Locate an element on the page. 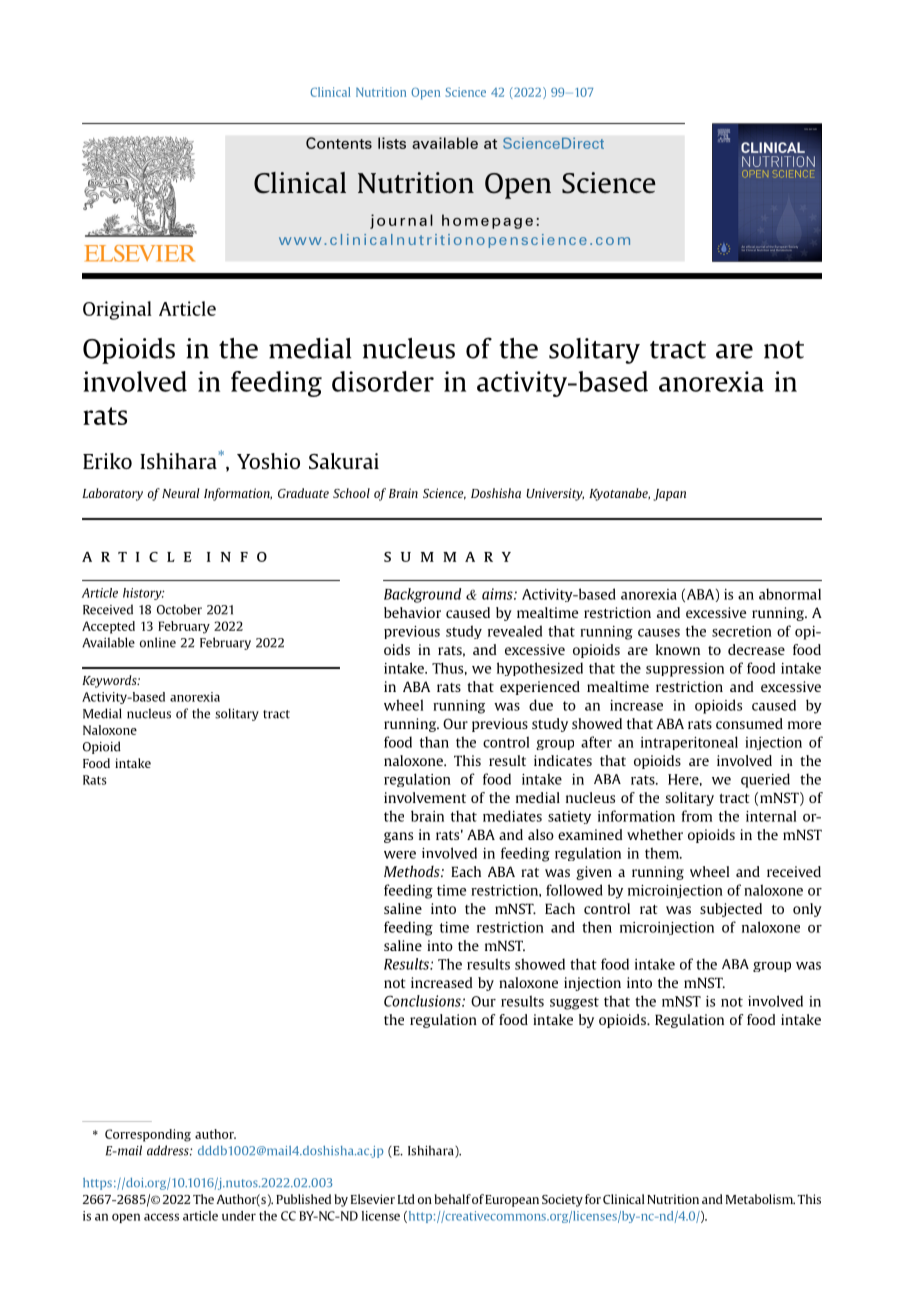 The width and height of the image is (904, 1316). Japan is located at coordinates (669, 495).
